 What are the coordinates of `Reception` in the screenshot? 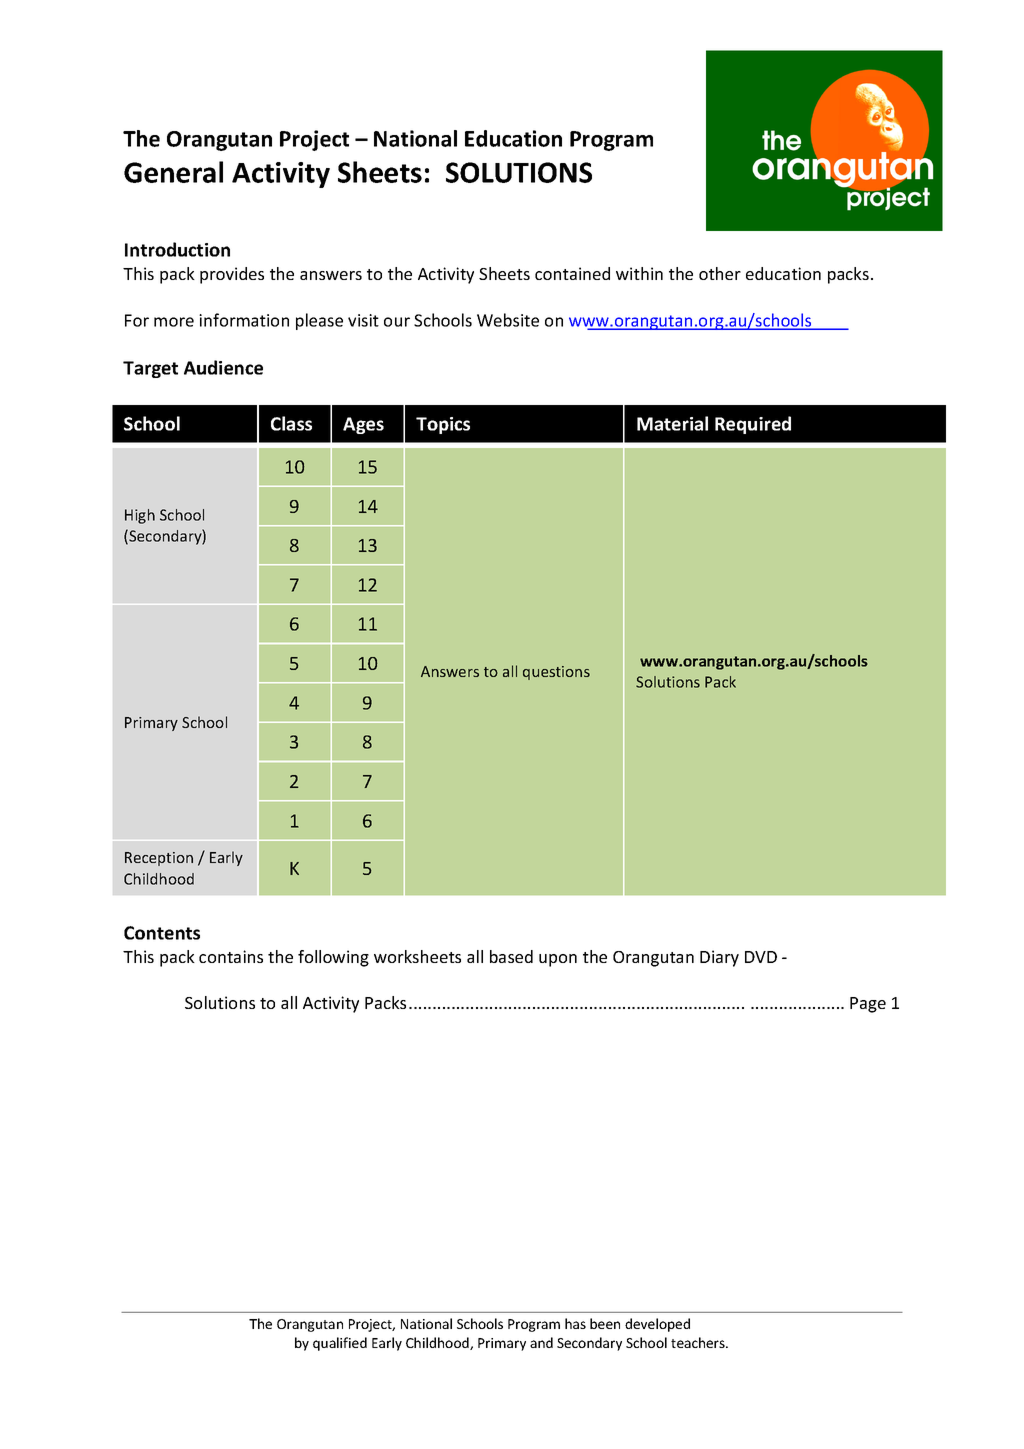 It's located at (159, 859).
